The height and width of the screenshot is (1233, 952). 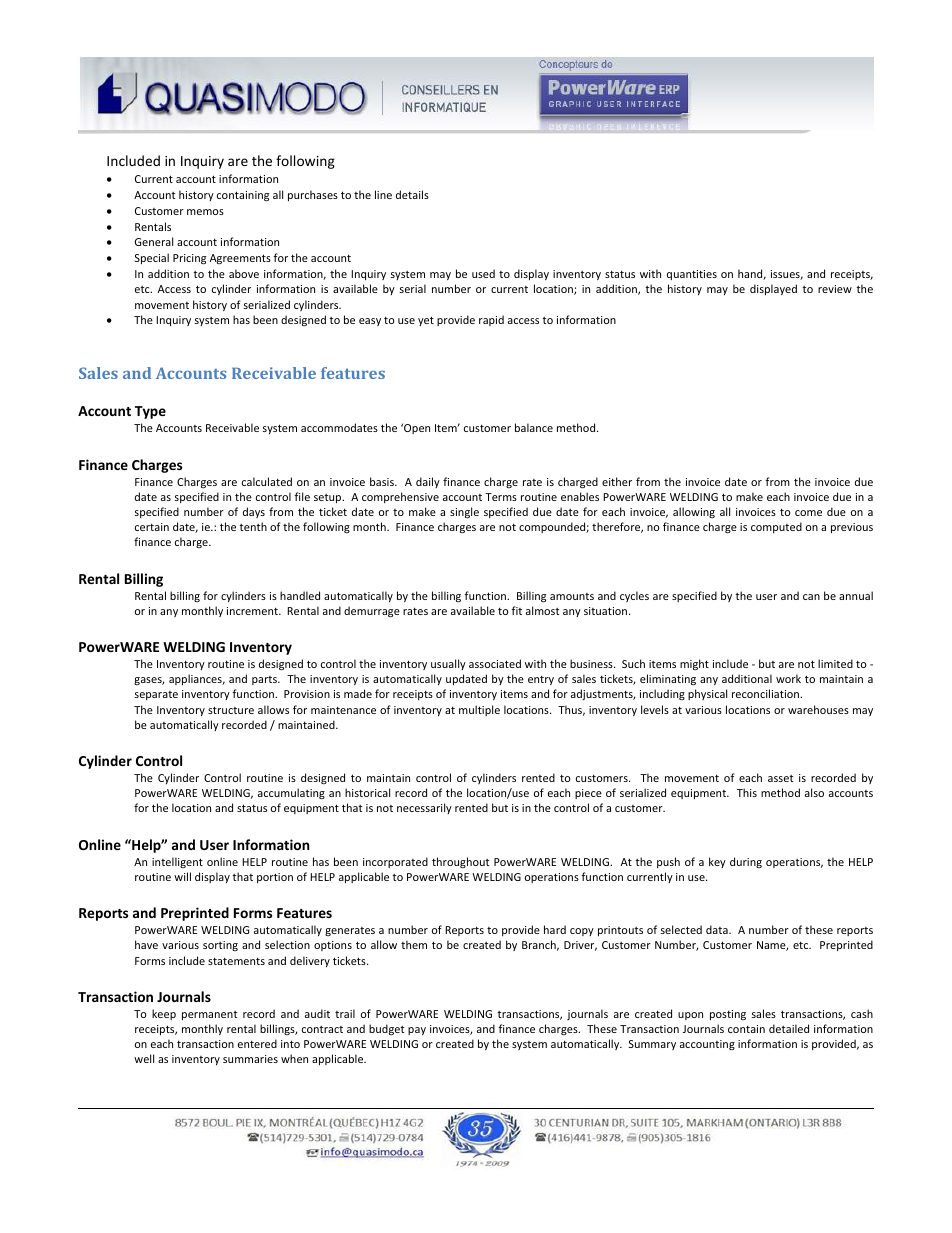 What do you see at coordinates (417, 1031) in the screenshot?
I see `pay` at bounding box center [417, 1031].
